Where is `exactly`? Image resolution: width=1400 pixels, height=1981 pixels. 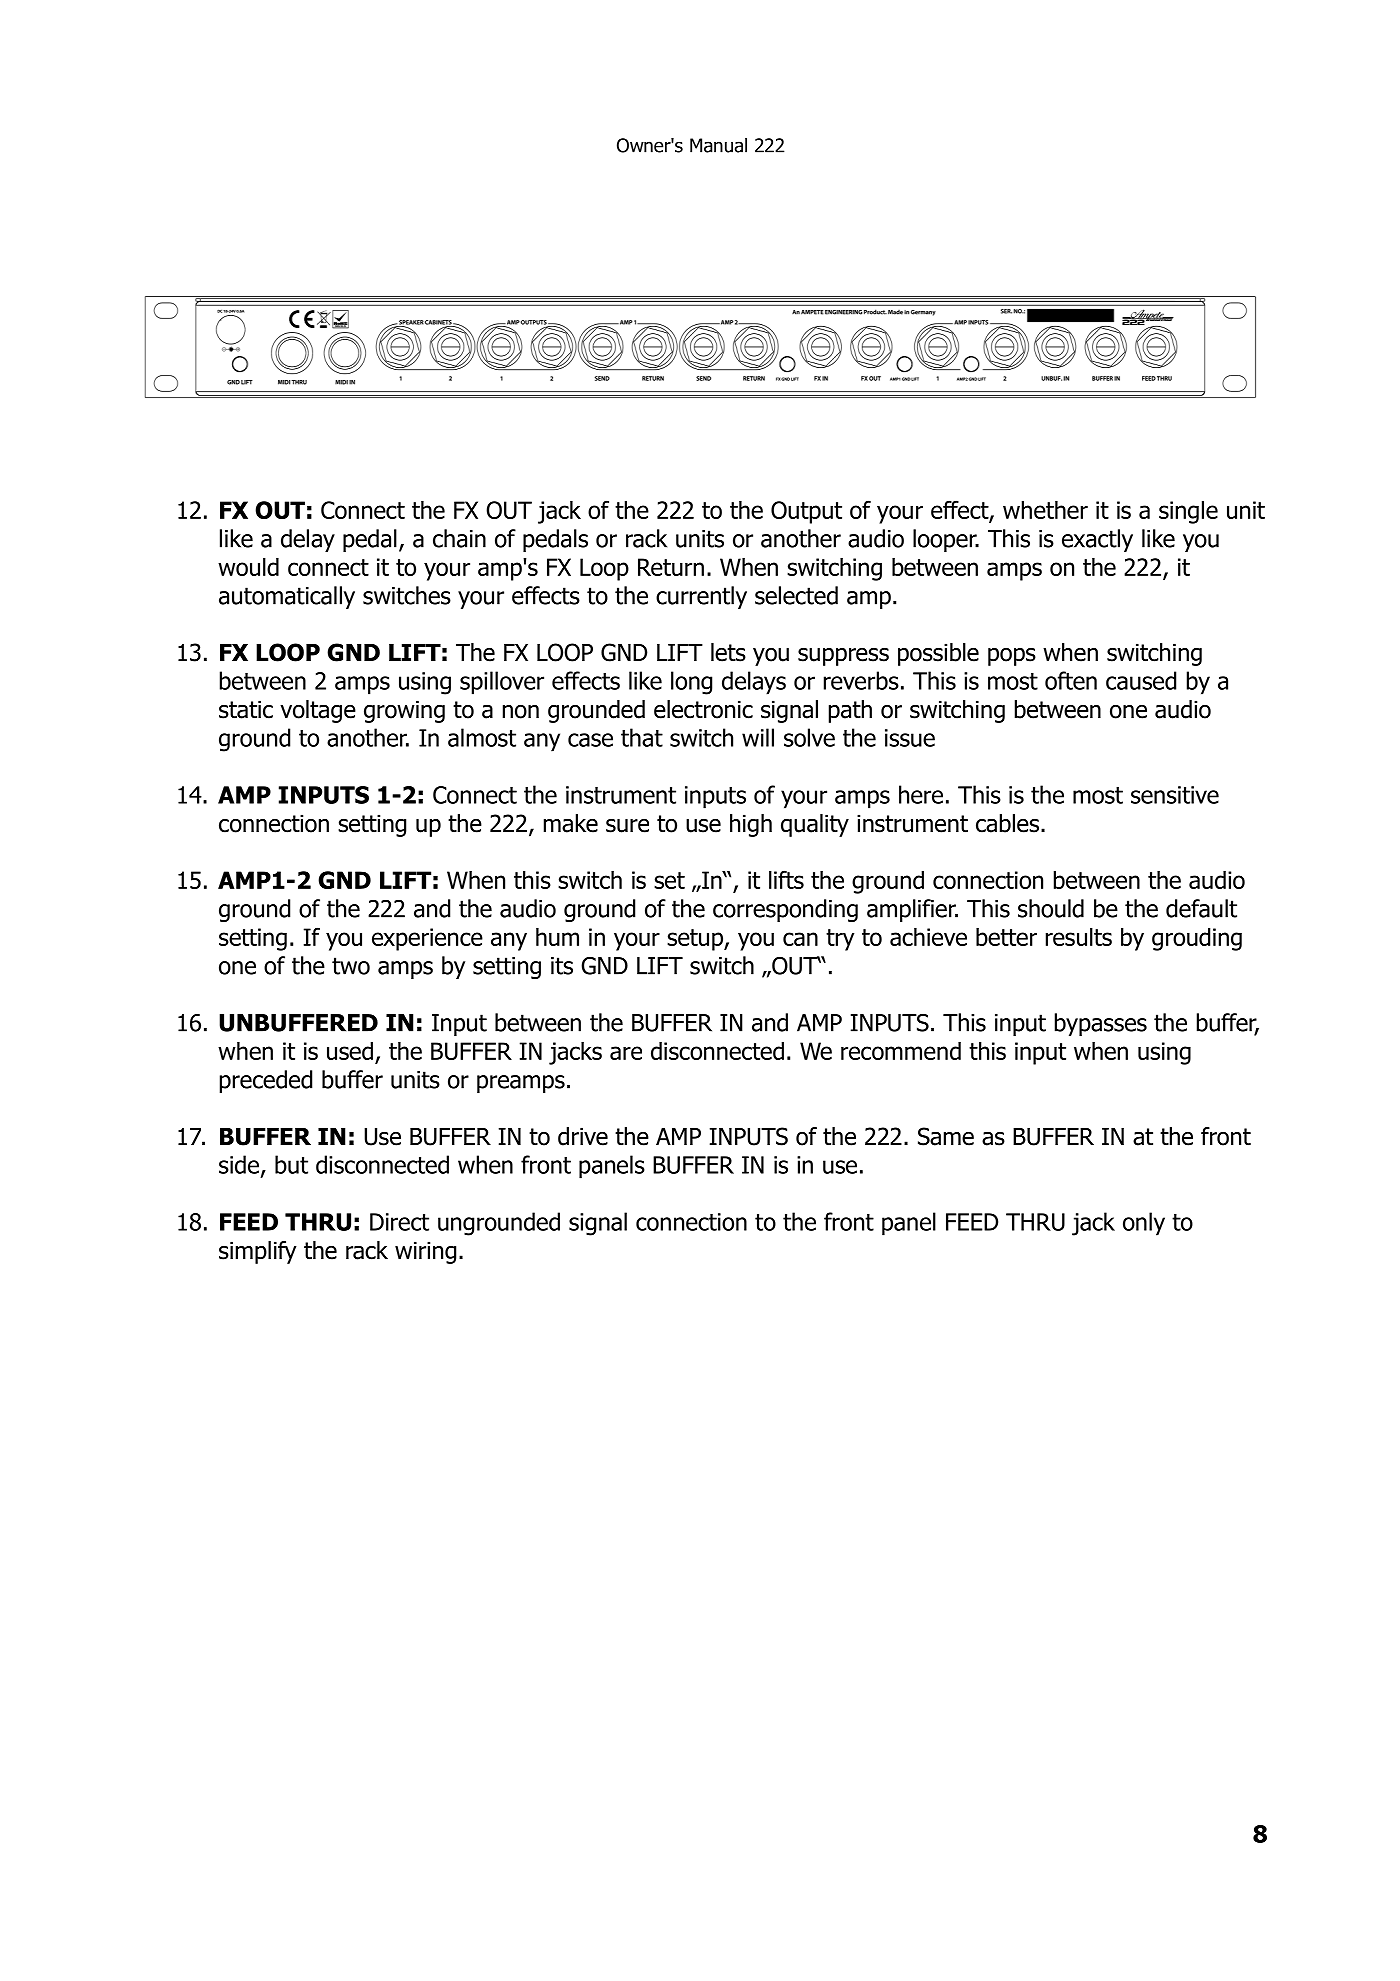
exactly is located at coordinates (1097, 540).
